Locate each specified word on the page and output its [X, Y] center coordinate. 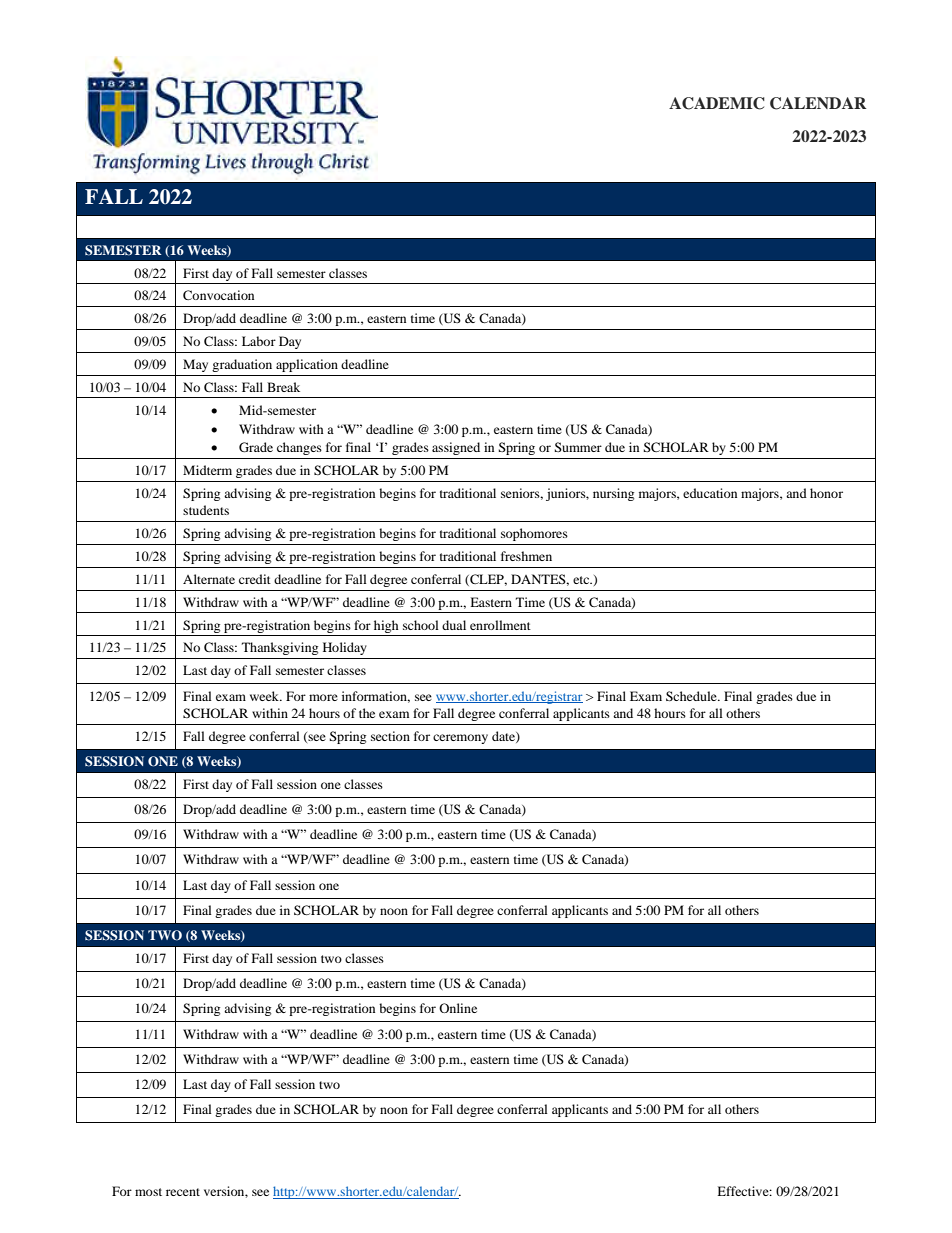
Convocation [218, 295]
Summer [578, 447]
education [710, 493]
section [390, 736]
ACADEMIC [717, 103]
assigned [456, 448]
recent [183, 1192]
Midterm [207, 470]
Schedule [692, 696]
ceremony [460, 739]
